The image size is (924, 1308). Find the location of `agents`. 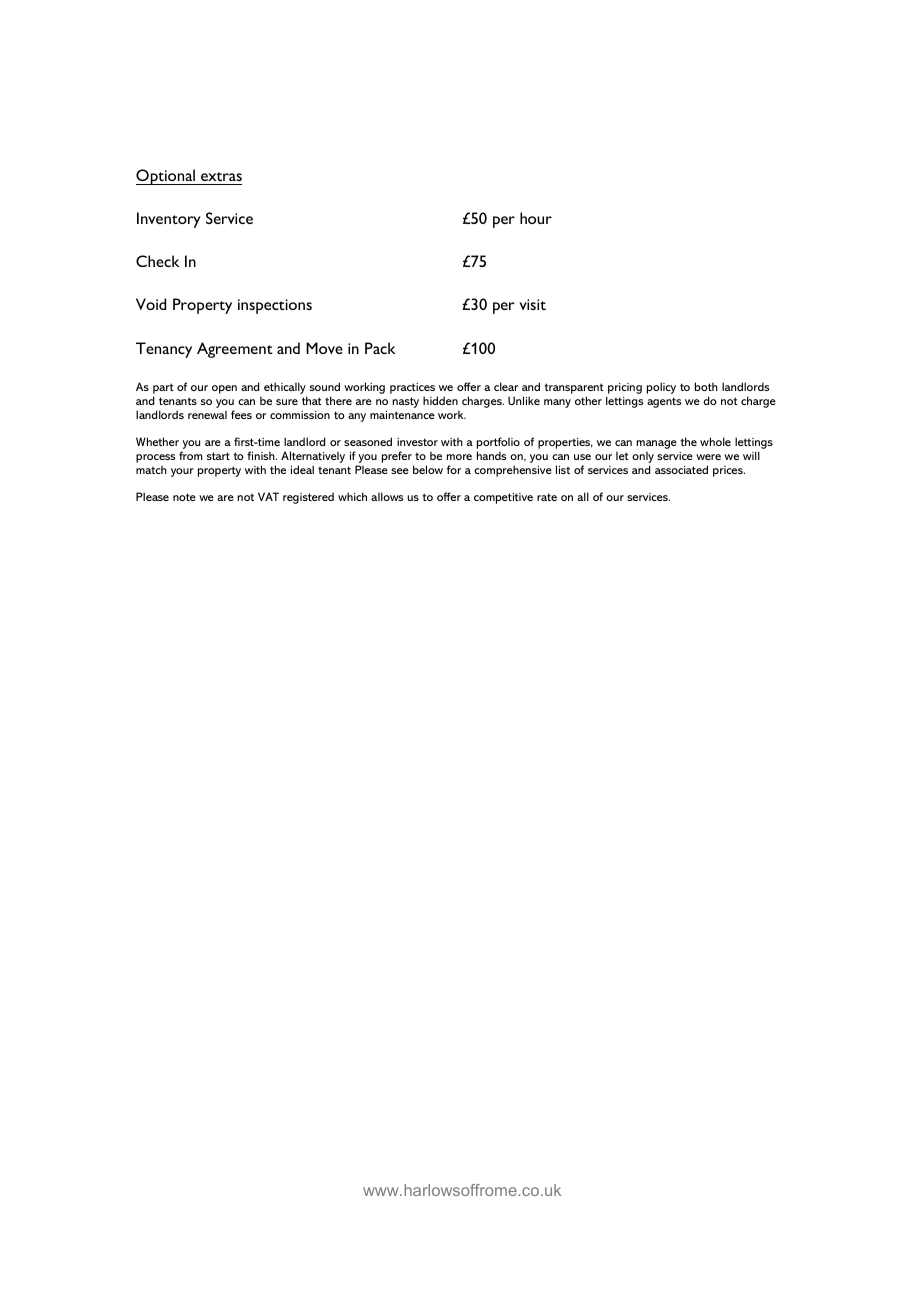

agents is located at coordinates (664, 402).
